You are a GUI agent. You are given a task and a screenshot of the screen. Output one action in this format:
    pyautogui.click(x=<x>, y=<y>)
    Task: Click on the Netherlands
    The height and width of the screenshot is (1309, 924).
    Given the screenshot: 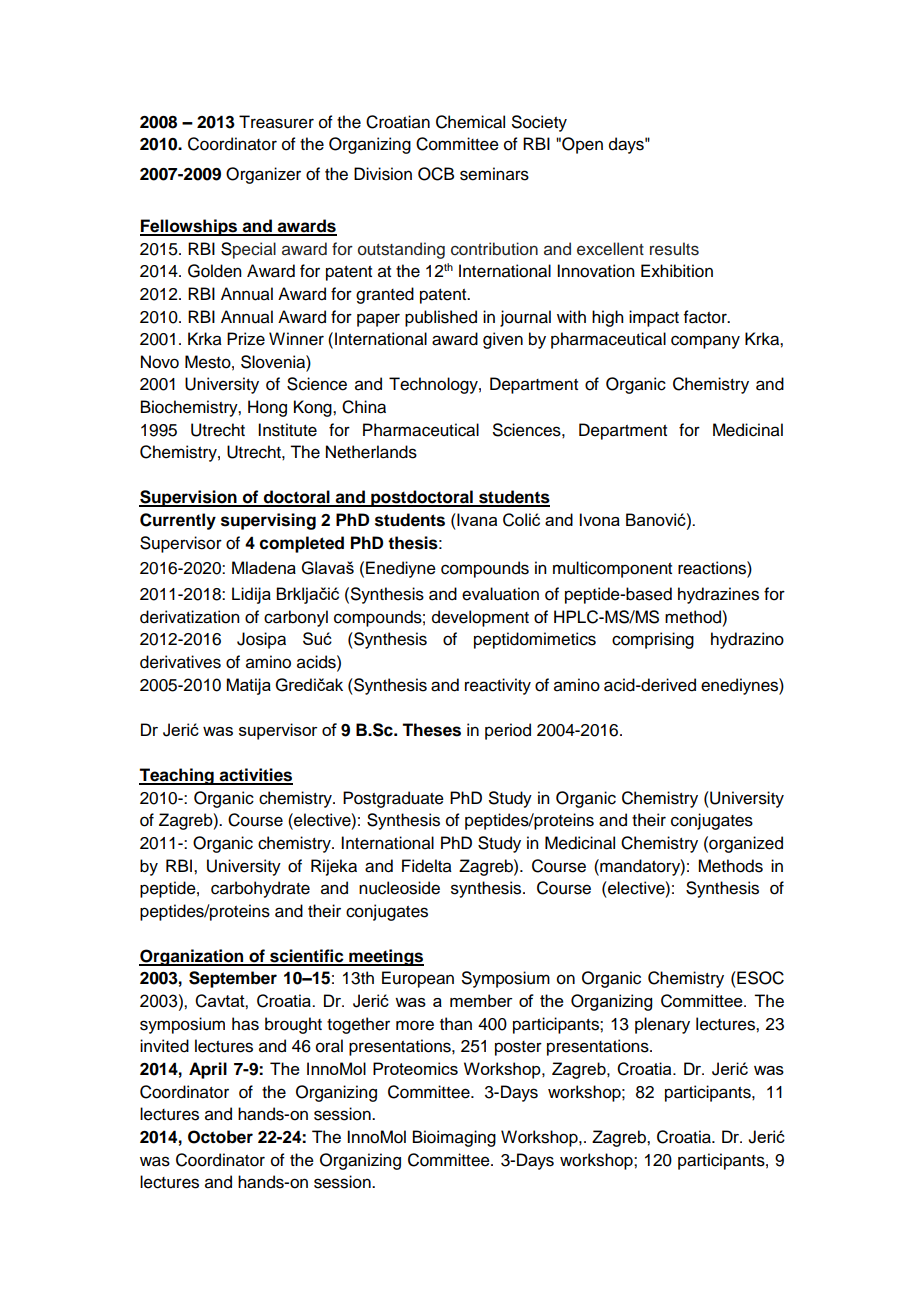 What is the action you would take?
    pyautogui.click(x=371, y=452)
